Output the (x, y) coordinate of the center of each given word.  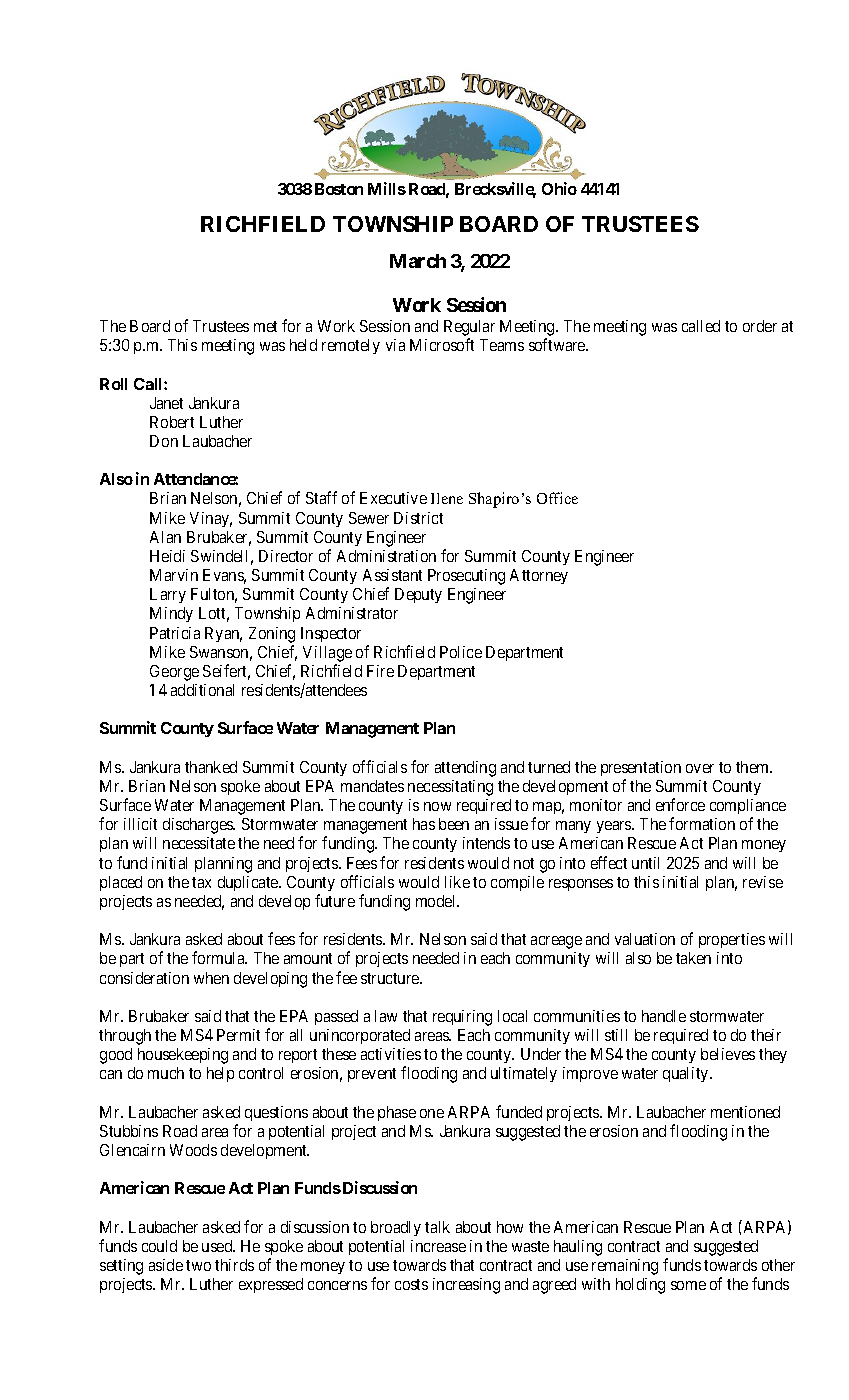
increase (438, 1246)
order (760, 326)
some (688, 1285)
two (198, 1265)
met (265, 326)
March (418, 261)
